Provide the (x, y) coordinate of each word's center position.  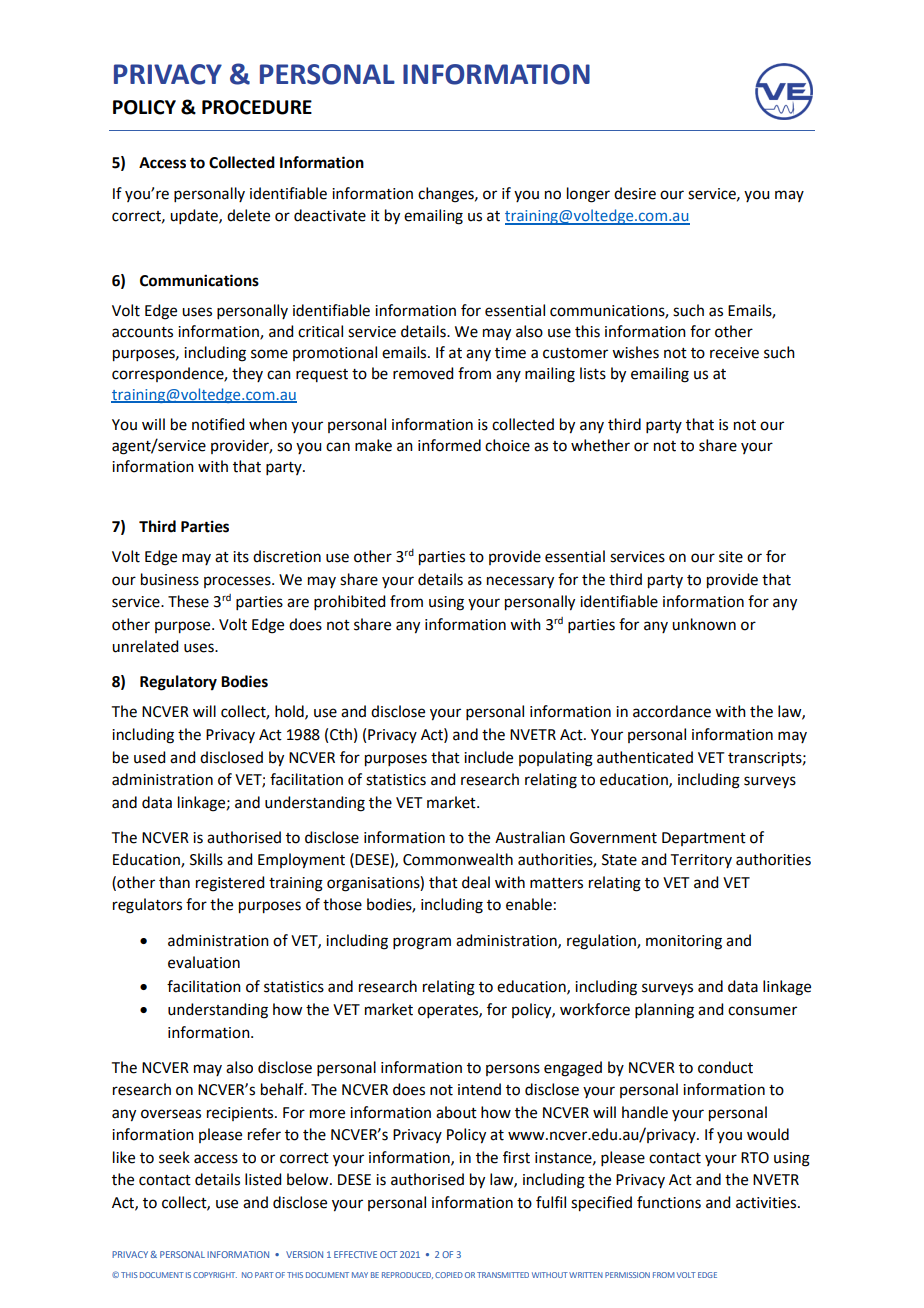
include (488, 757)
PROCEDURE (257, 107)
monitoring (684, 942)
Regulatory (178, 683)
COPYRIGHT (215, 1275)
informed (449, 445)
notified (218, 424)
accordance (672, 711)
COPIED (449, 1275)
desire (635, 193)
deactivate (330, 215)
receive (734, 353)
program (422, 943)
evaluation (204, 962)
